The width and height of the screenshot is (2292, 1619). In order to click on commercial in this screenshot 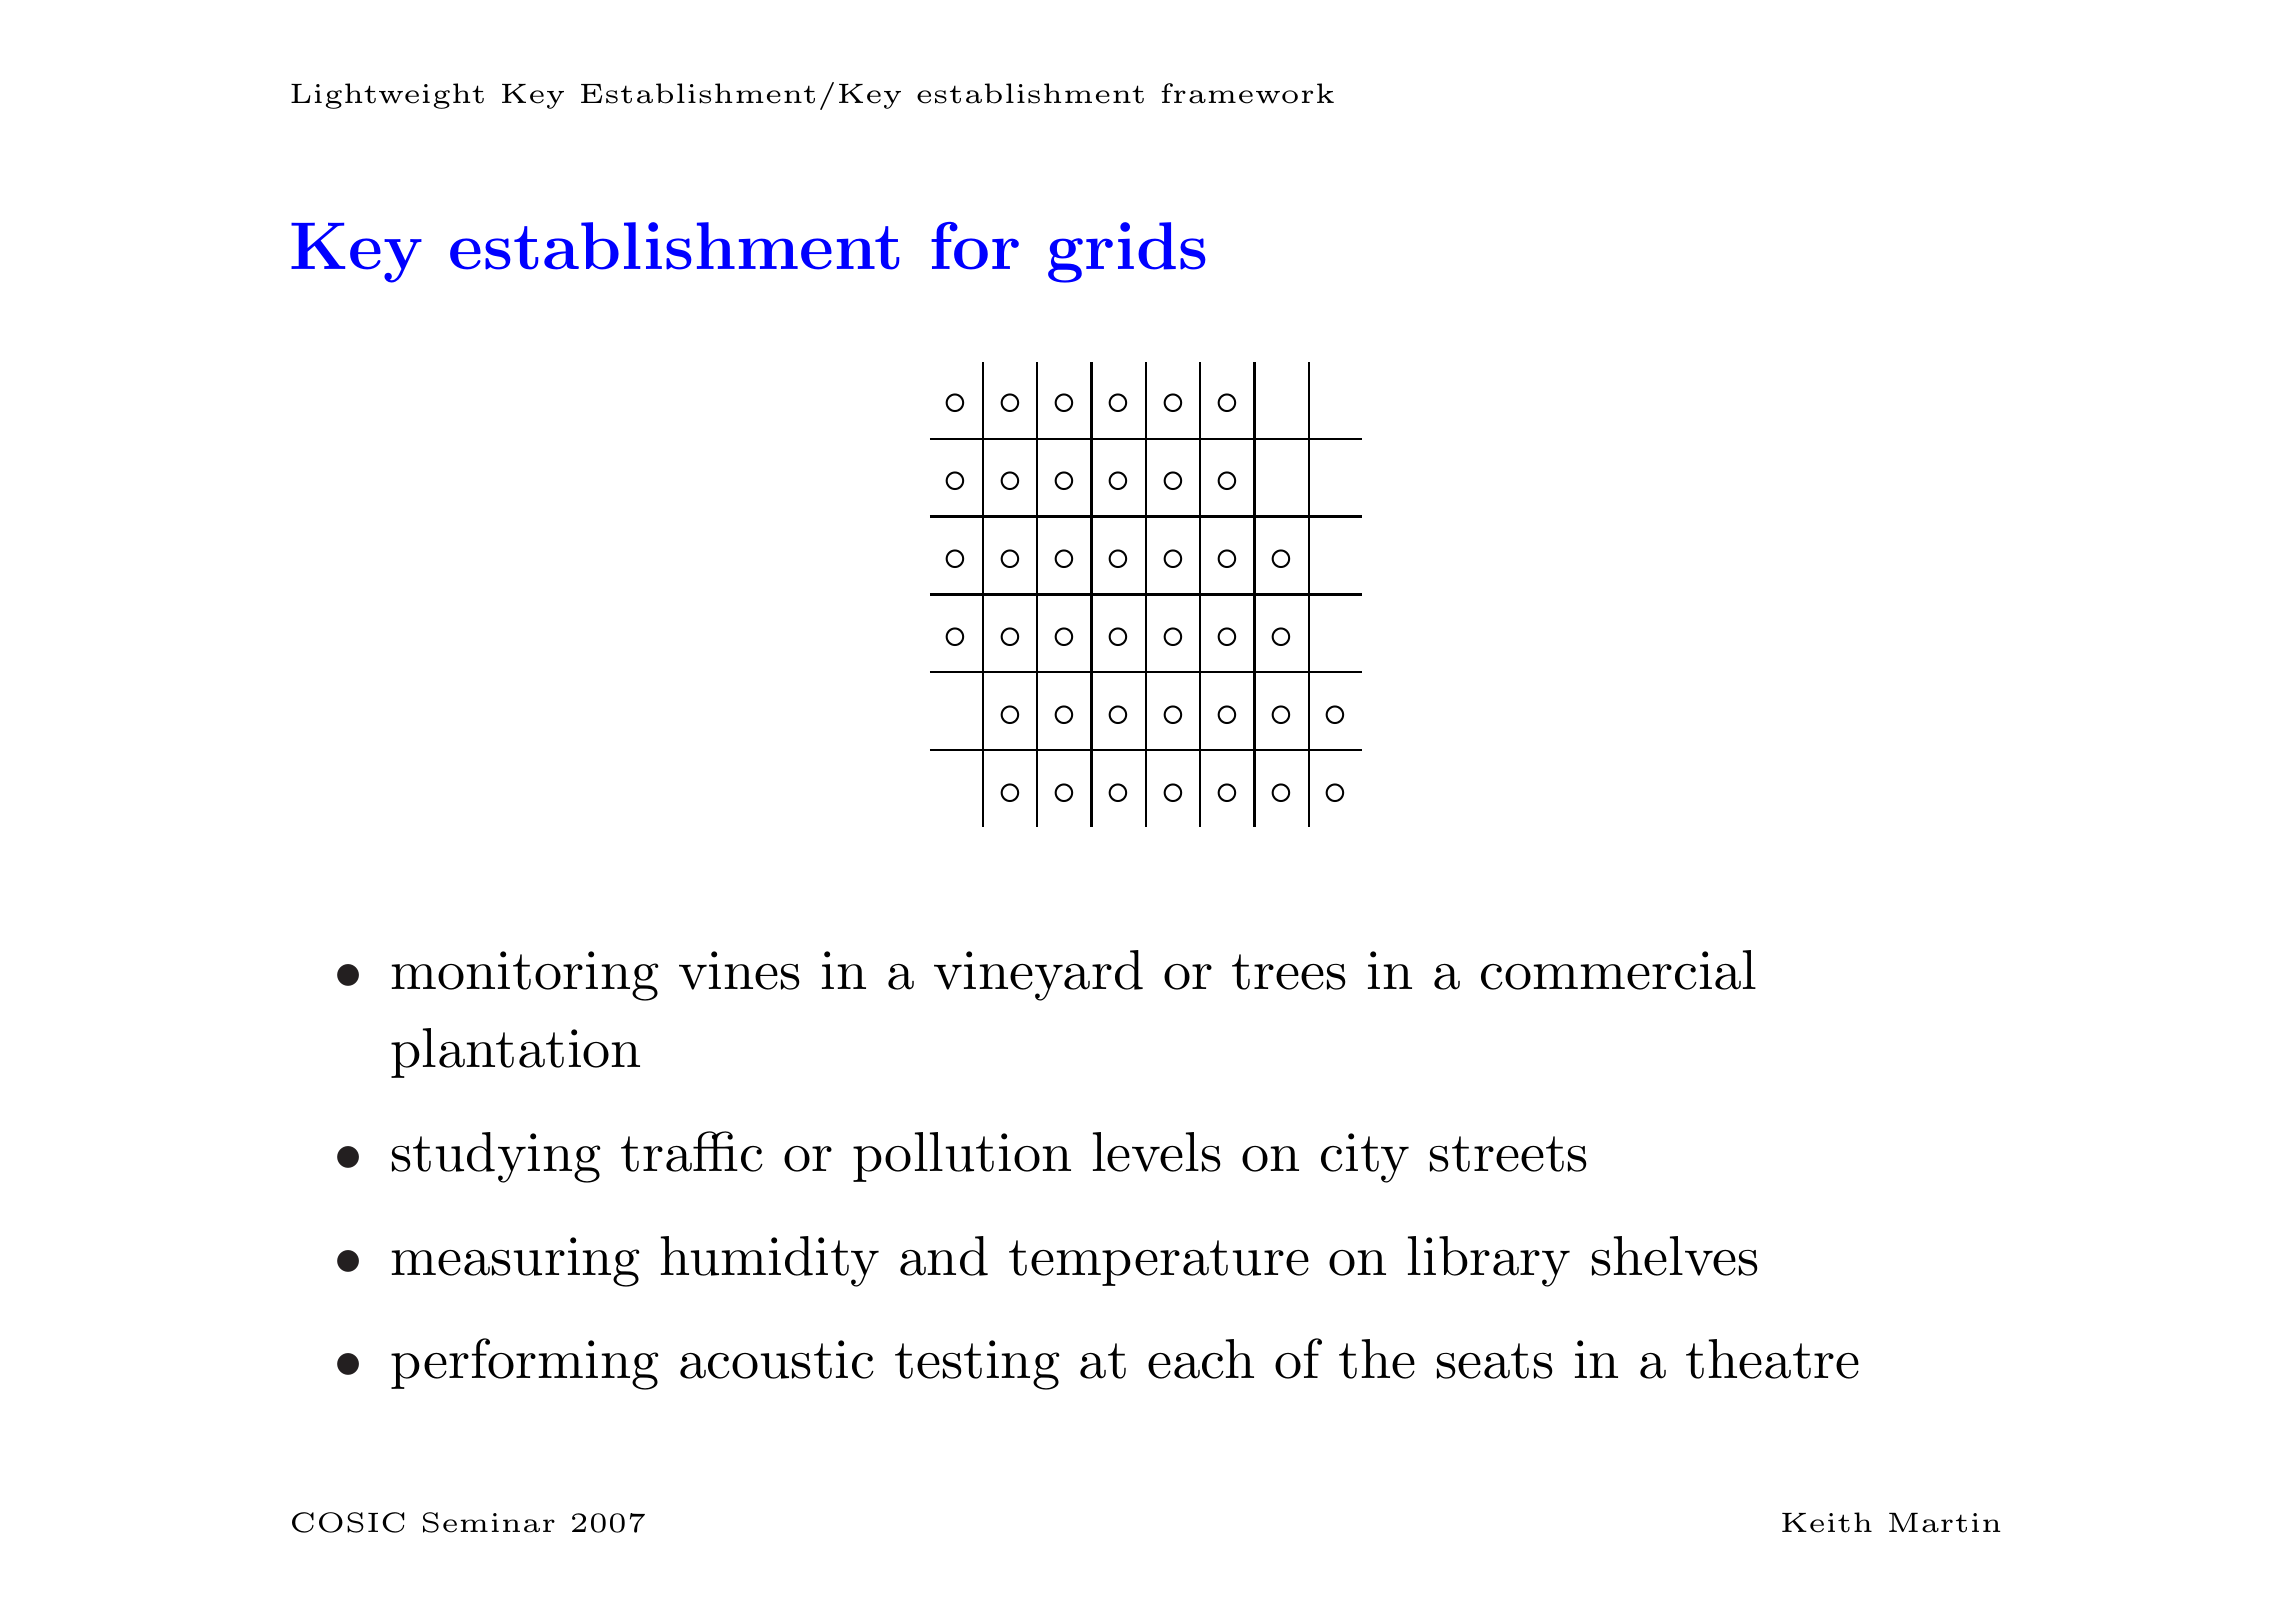, I will do `click(1618, 970)`.
